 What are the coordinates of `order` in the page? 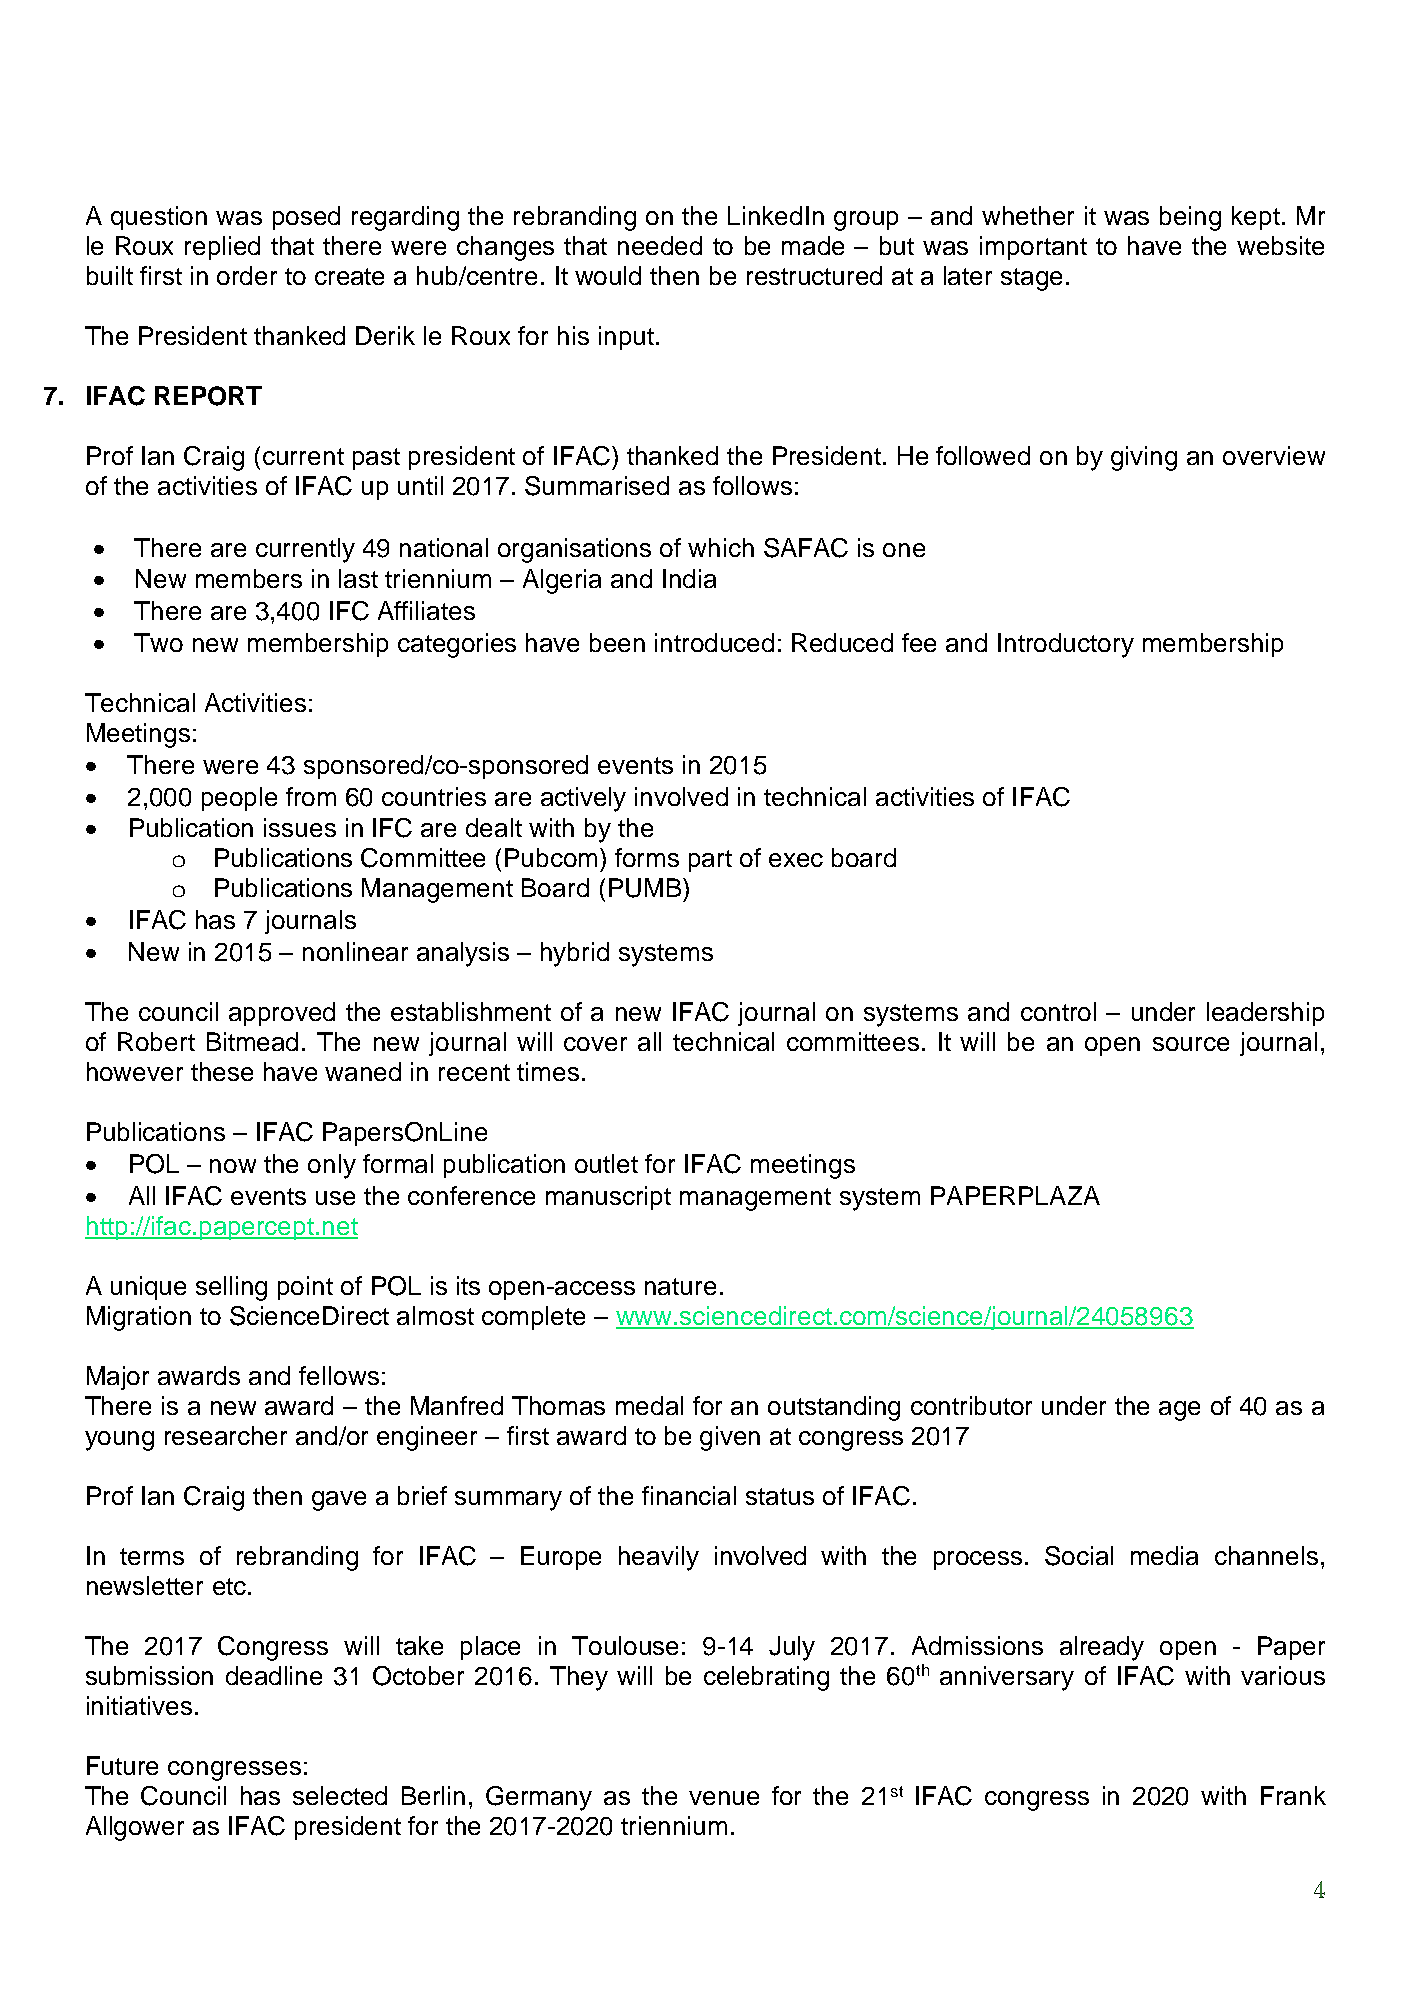 It's located at (247, 275).
